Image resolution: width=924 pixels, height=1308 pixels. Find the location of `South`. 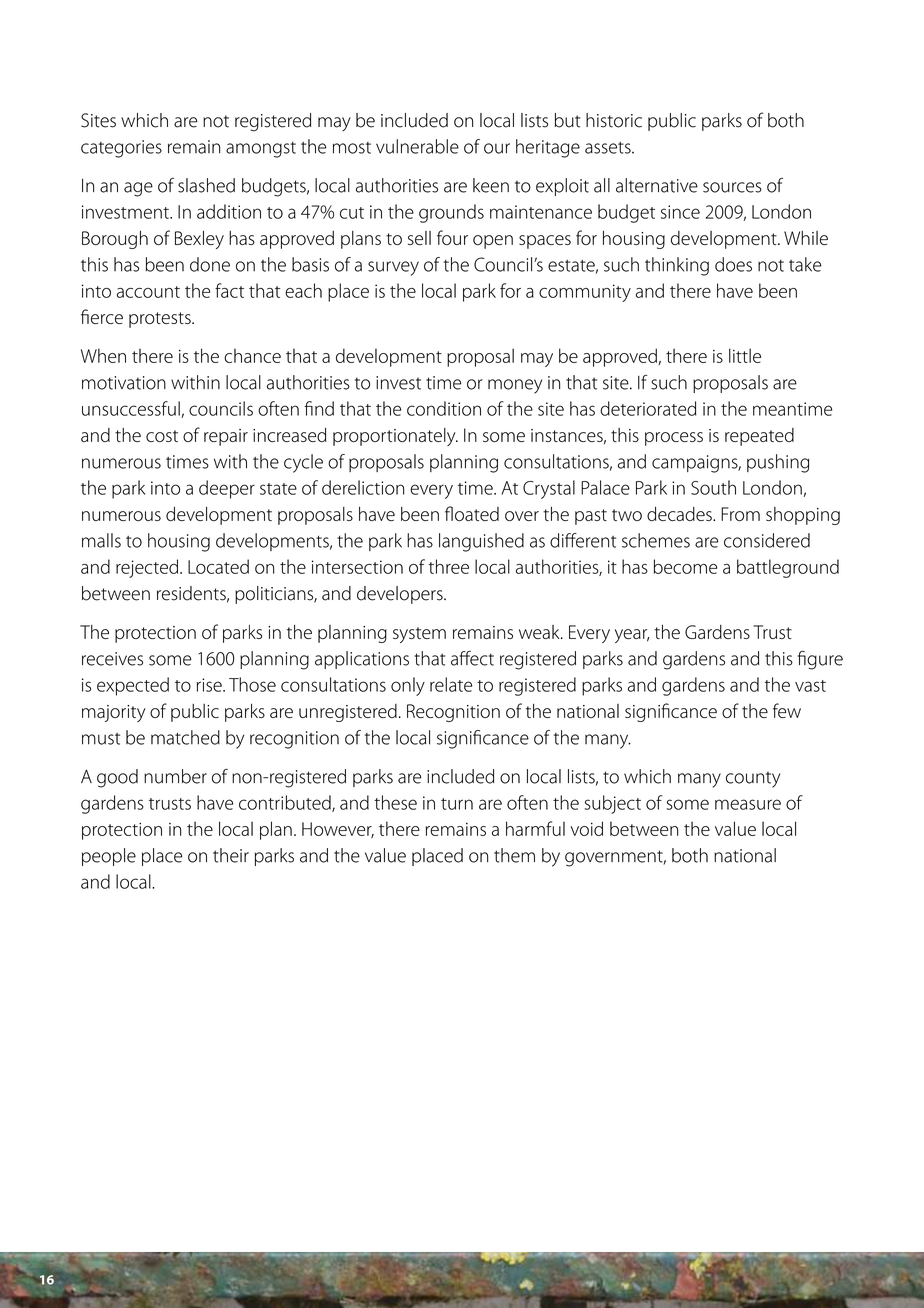

South is located at coordinates (713, 487).
